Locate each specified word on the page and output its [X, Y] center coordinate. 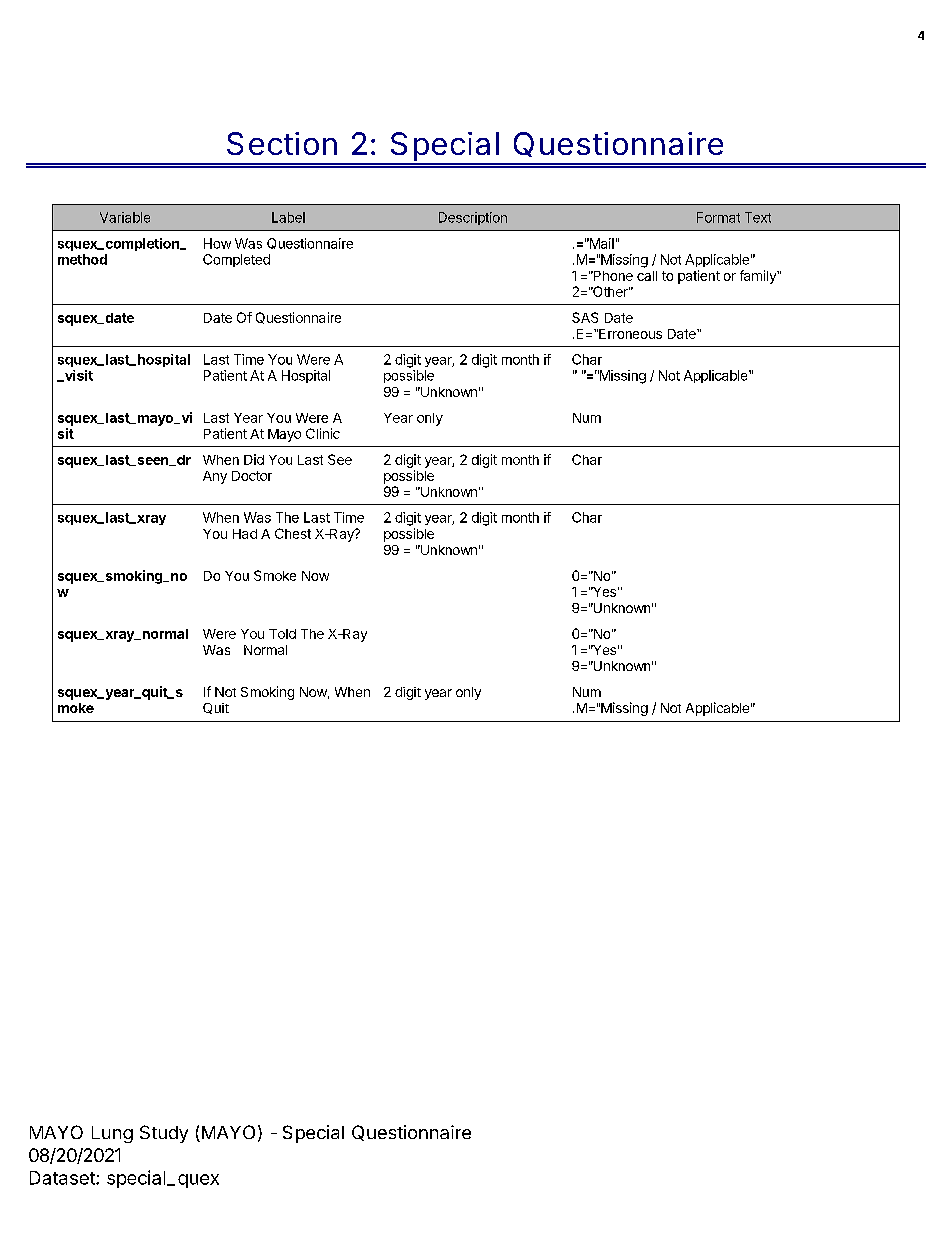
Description [473, 218]
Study [164, 1134]
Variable [125, 217]
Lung [112, 1134]
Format [718, 217]
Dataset [63, 1178]
